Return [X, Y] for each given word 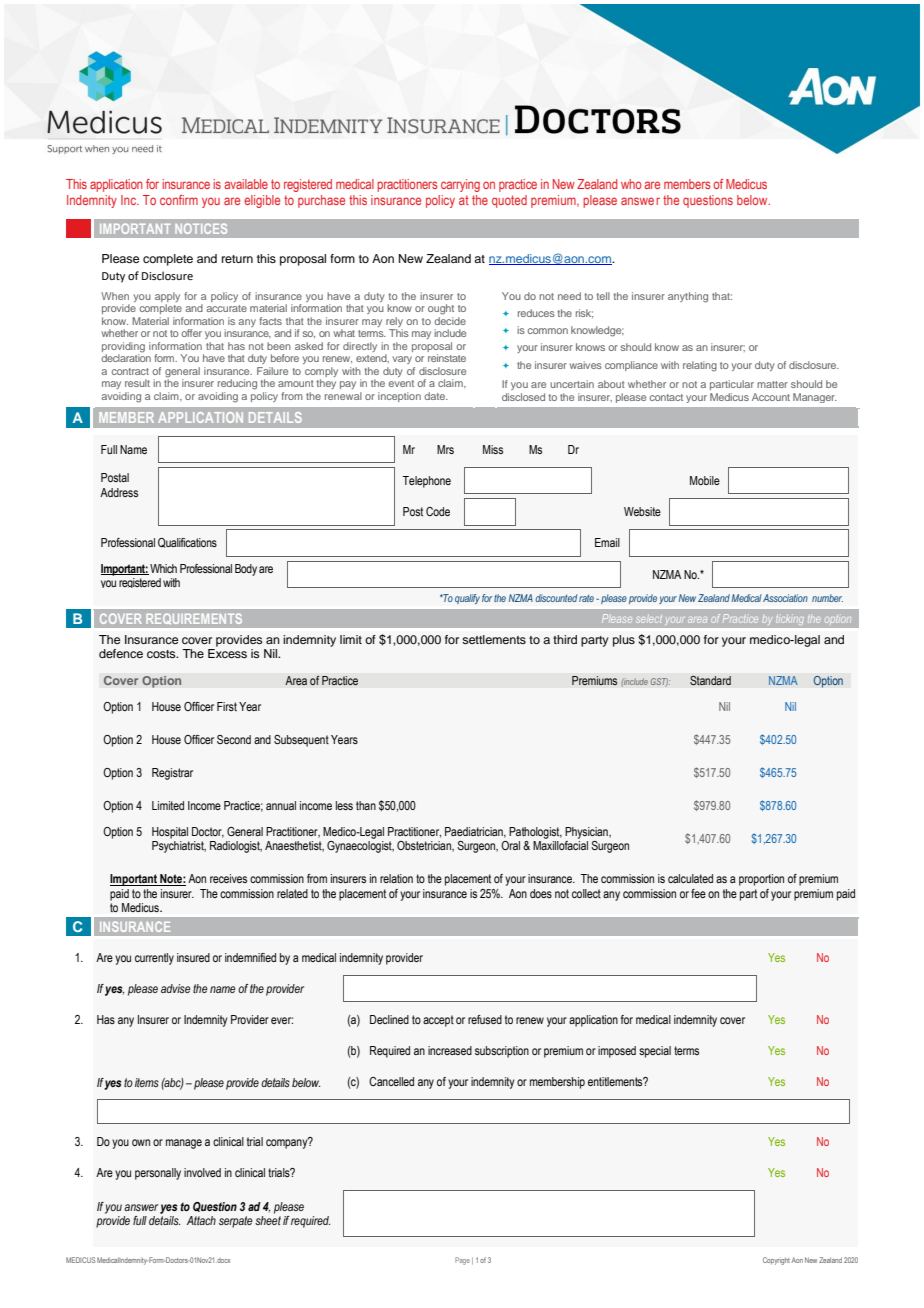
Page [462, 1261]
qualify [467, 599]
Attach [201, 1220]
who [631, 184]
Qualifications [187, 543]
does [541, 893]
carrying [460, 185]
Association [785, 598]
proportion [761, 880]
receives [228, 878]
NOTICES [201, 228]
